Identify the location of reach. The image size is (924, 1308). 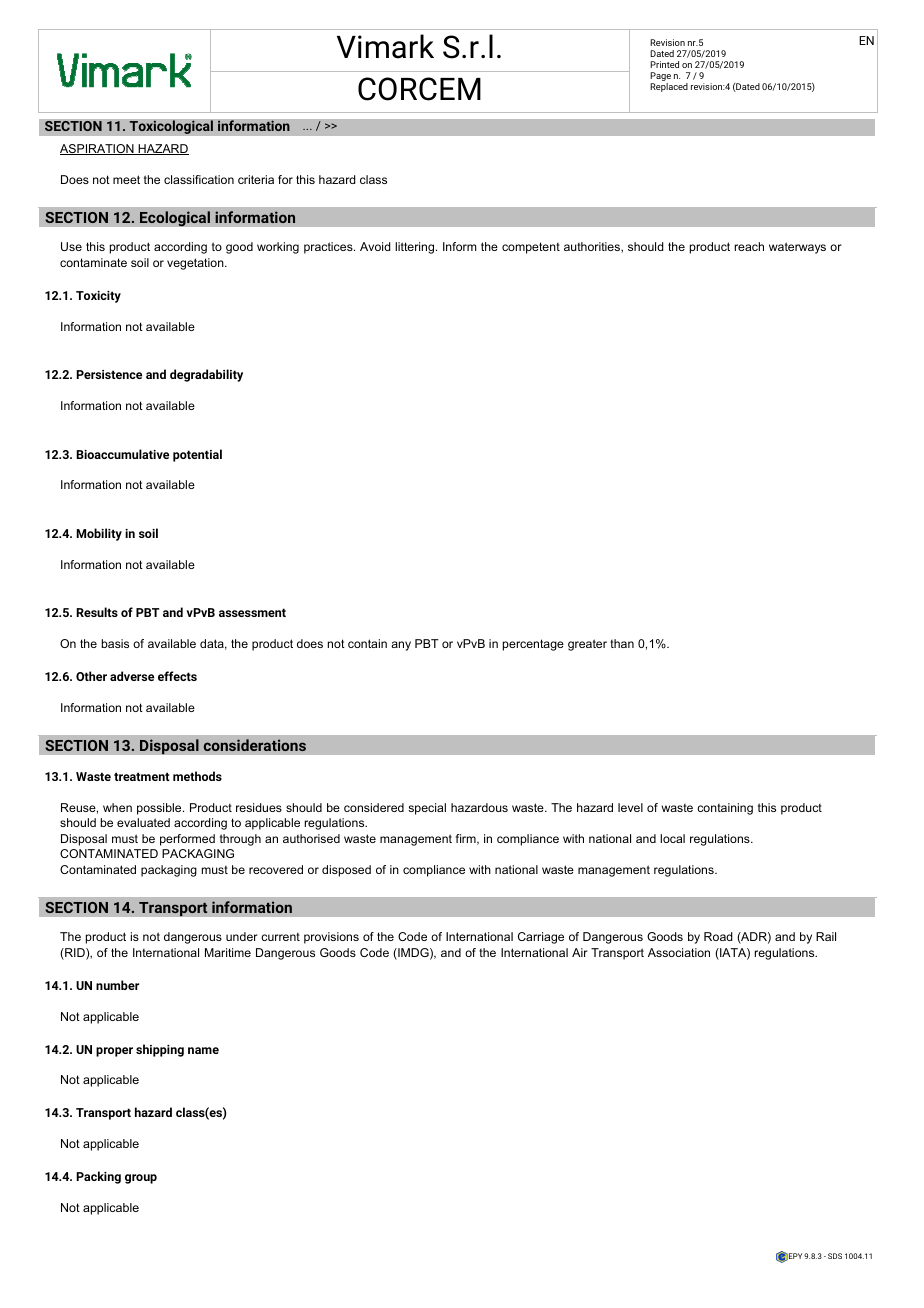
(749, 246).
